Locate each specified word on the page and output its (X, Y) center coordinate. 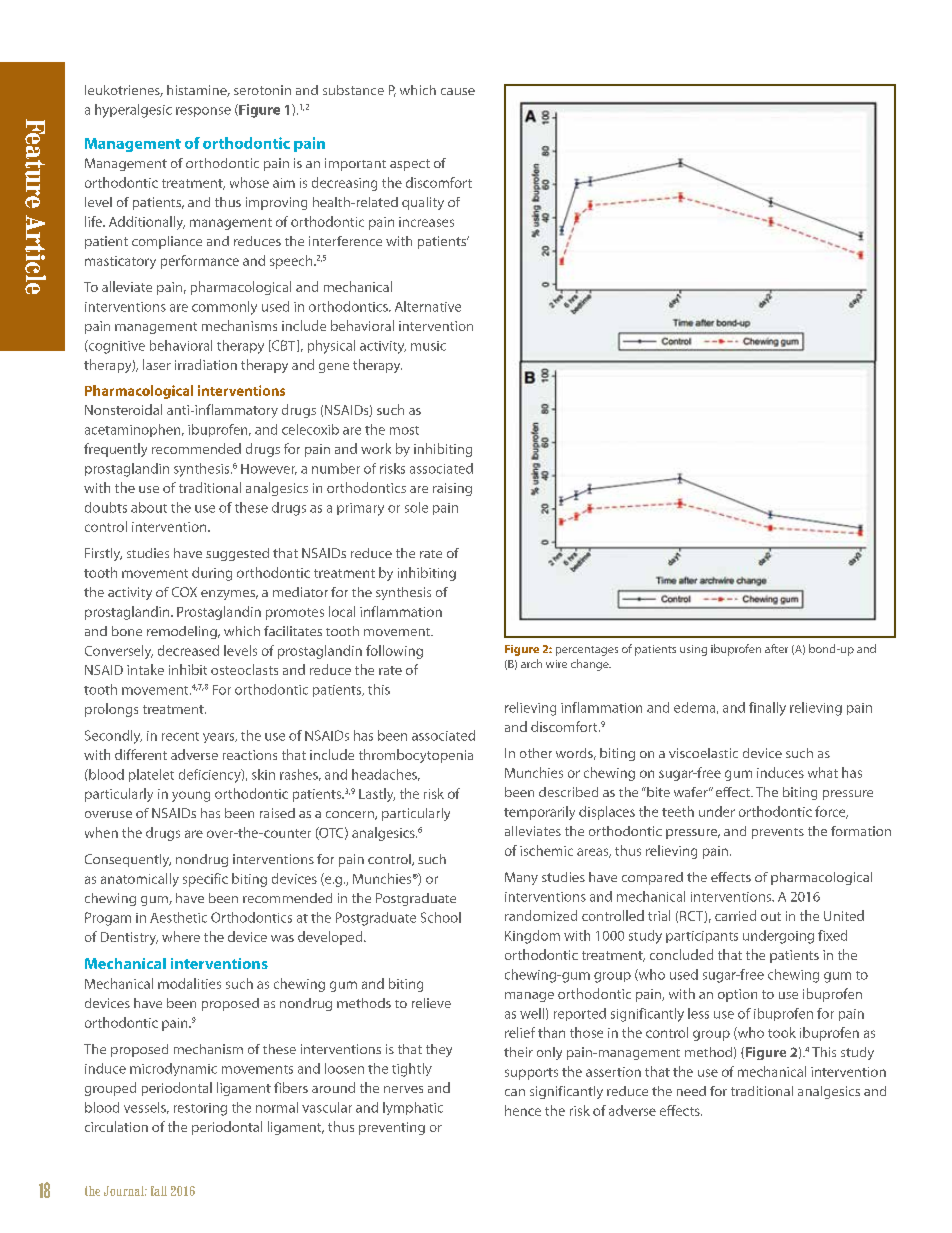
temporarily (539, 813)
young (191, 796)
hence (523, 1110)
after (776, 648)
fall (159, 1191)
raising (452, 489)
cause (458, 91)
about (149, 507)
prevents (778, 833)
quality (423, 203)
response (203, 112)
